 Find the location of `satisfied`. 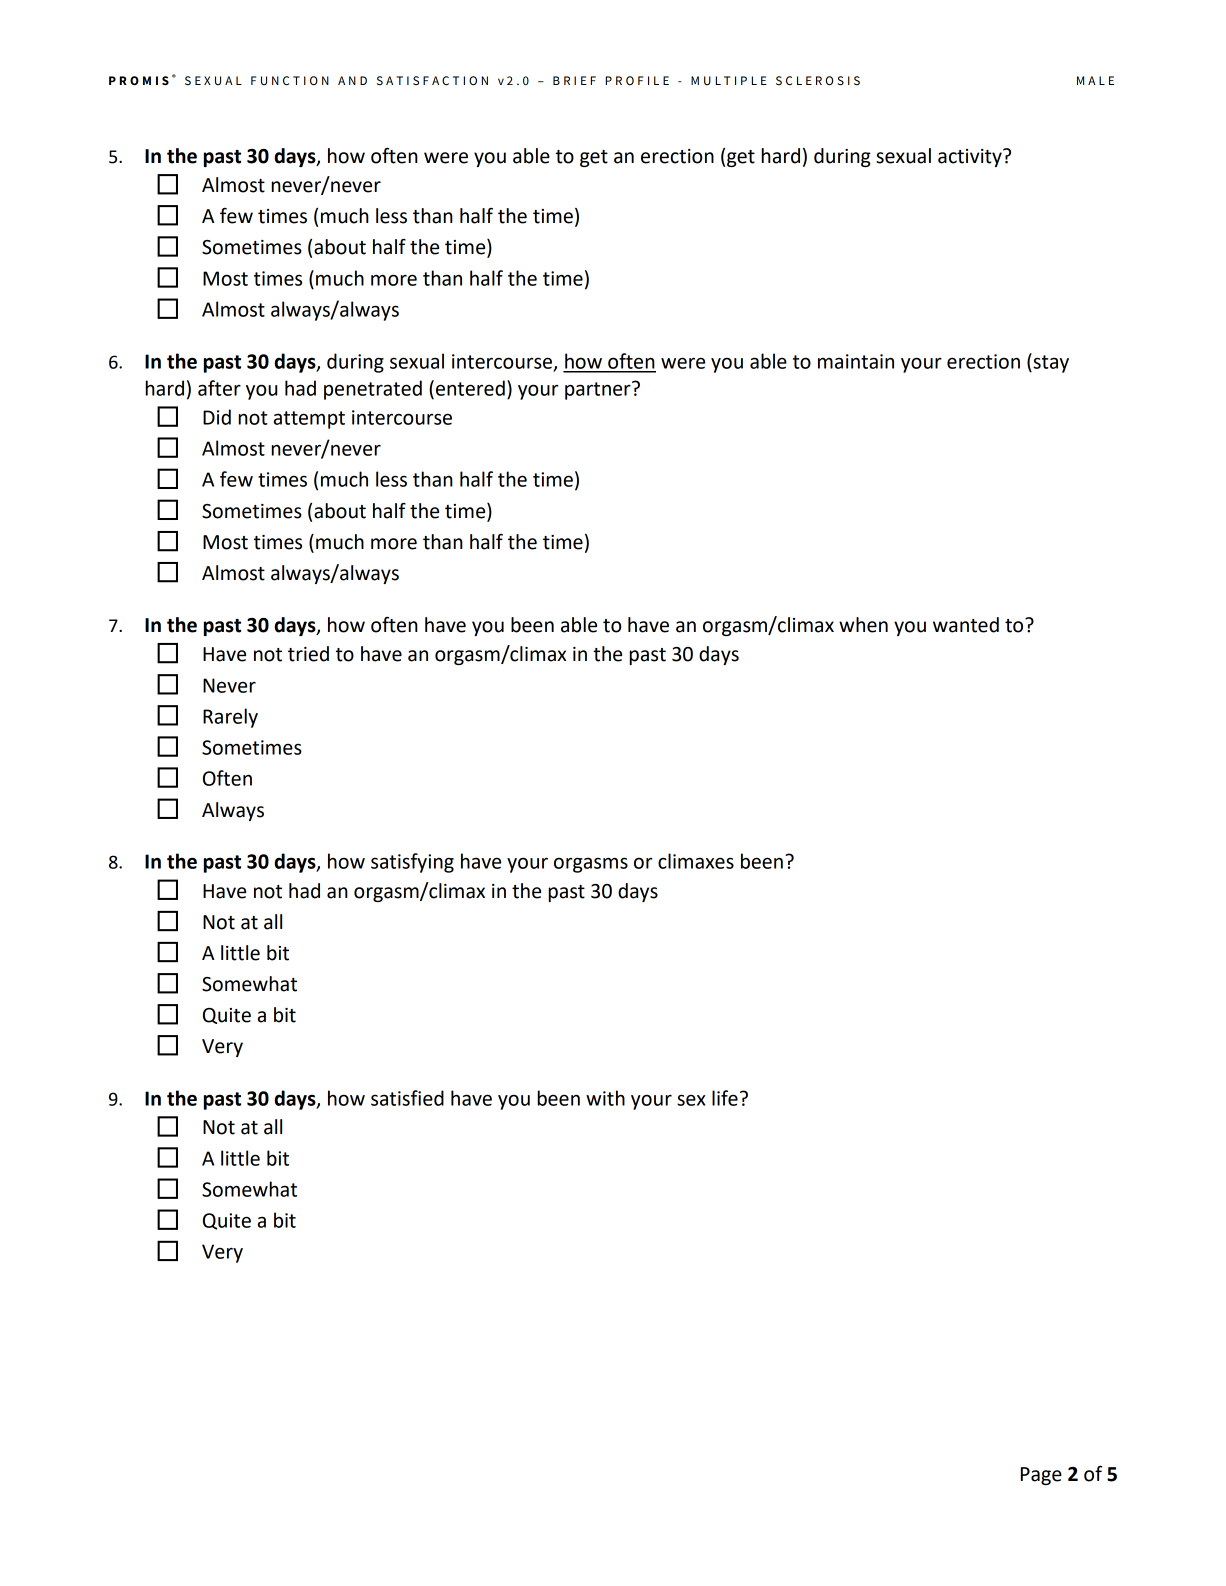

satisfied is located at coordinates (407, 1098).
